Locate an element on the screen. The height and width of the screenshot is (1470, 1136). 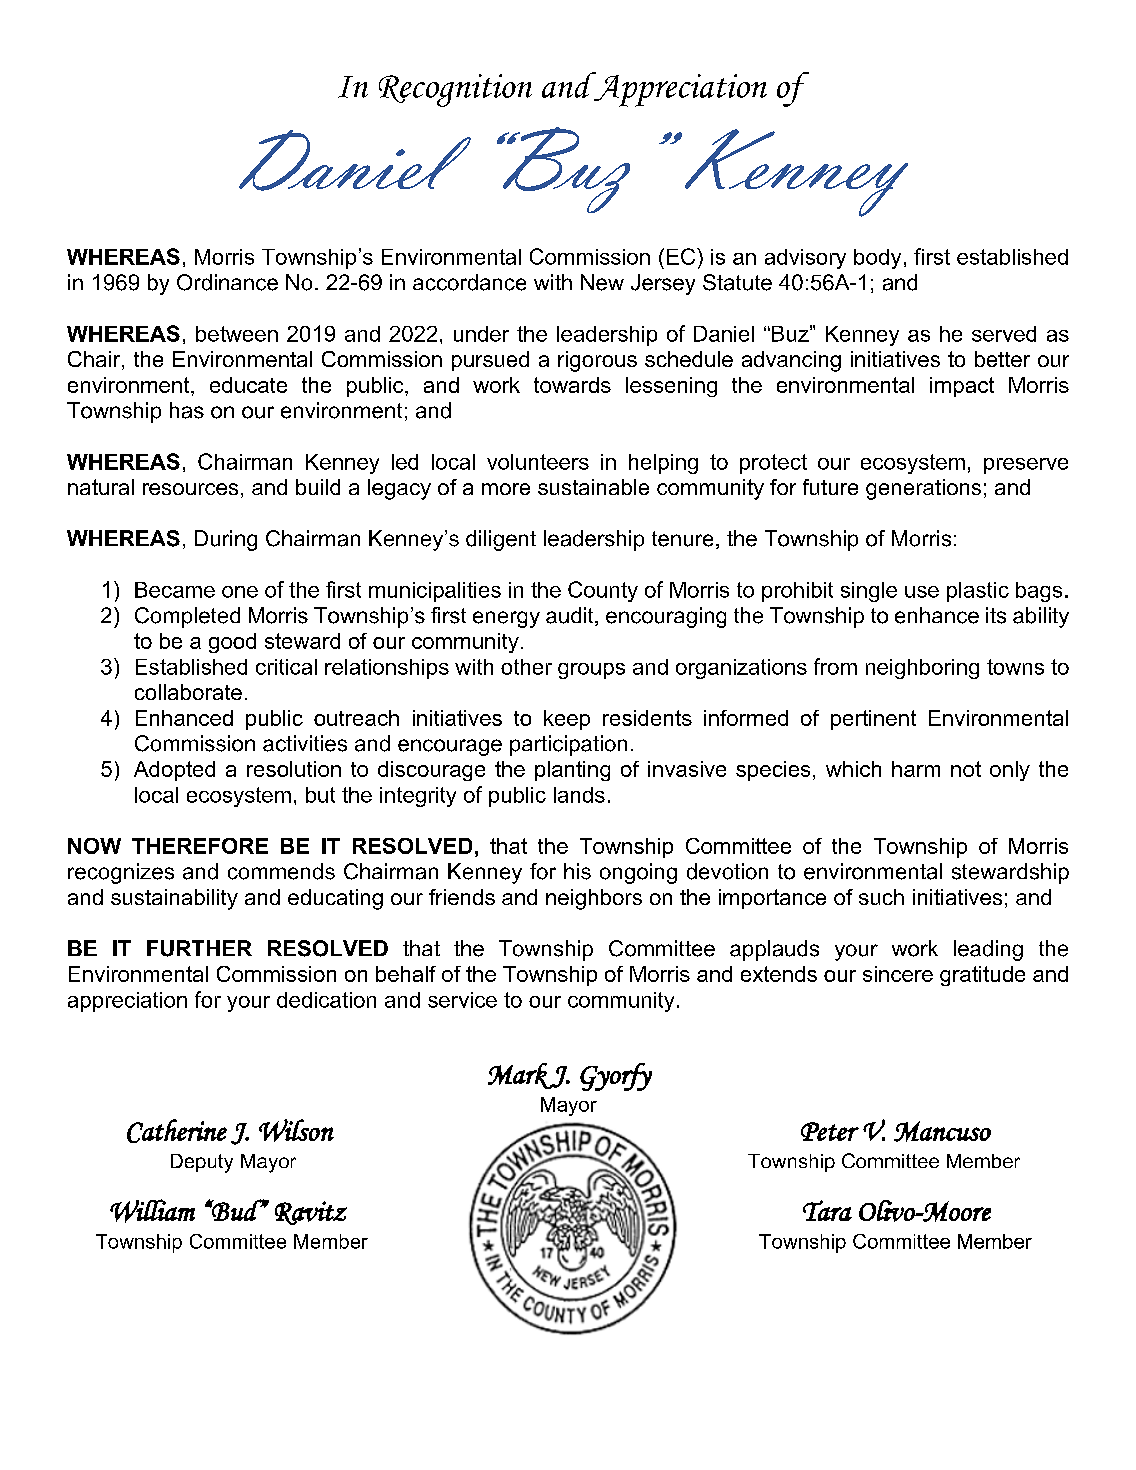
Recognition is located at coordinates (455, 90).
